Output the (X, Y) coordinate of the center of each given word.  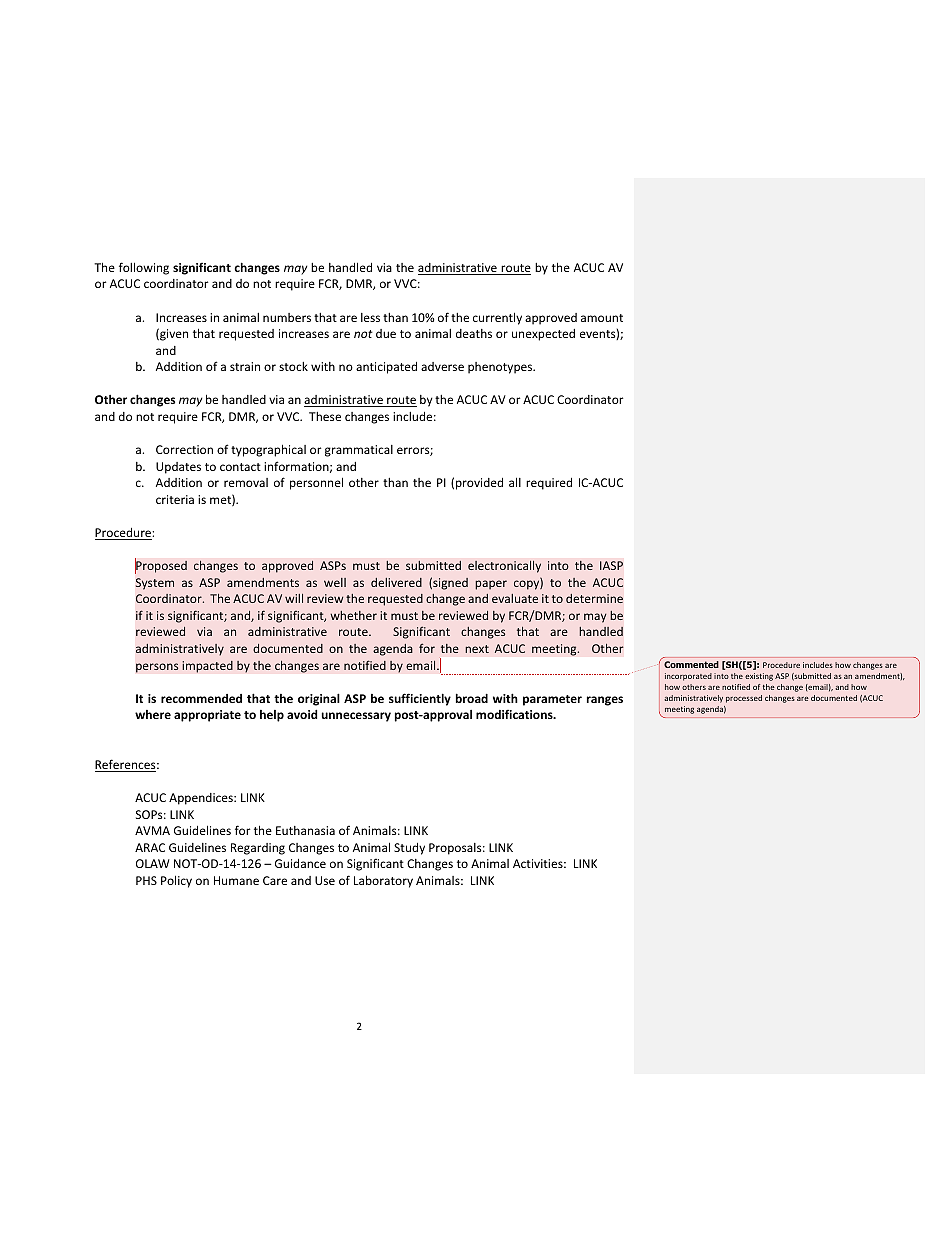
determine (594, 598)
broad (472, 698)
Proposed (161, 566)
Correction (184, 449)
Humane (236, 880)
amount (602, 318)
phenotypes (501, 368)
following (144, 268)
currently (497, 318)
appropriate (207, 716)
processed (744, 699)
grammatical (359, 451)
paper (491, 585)
